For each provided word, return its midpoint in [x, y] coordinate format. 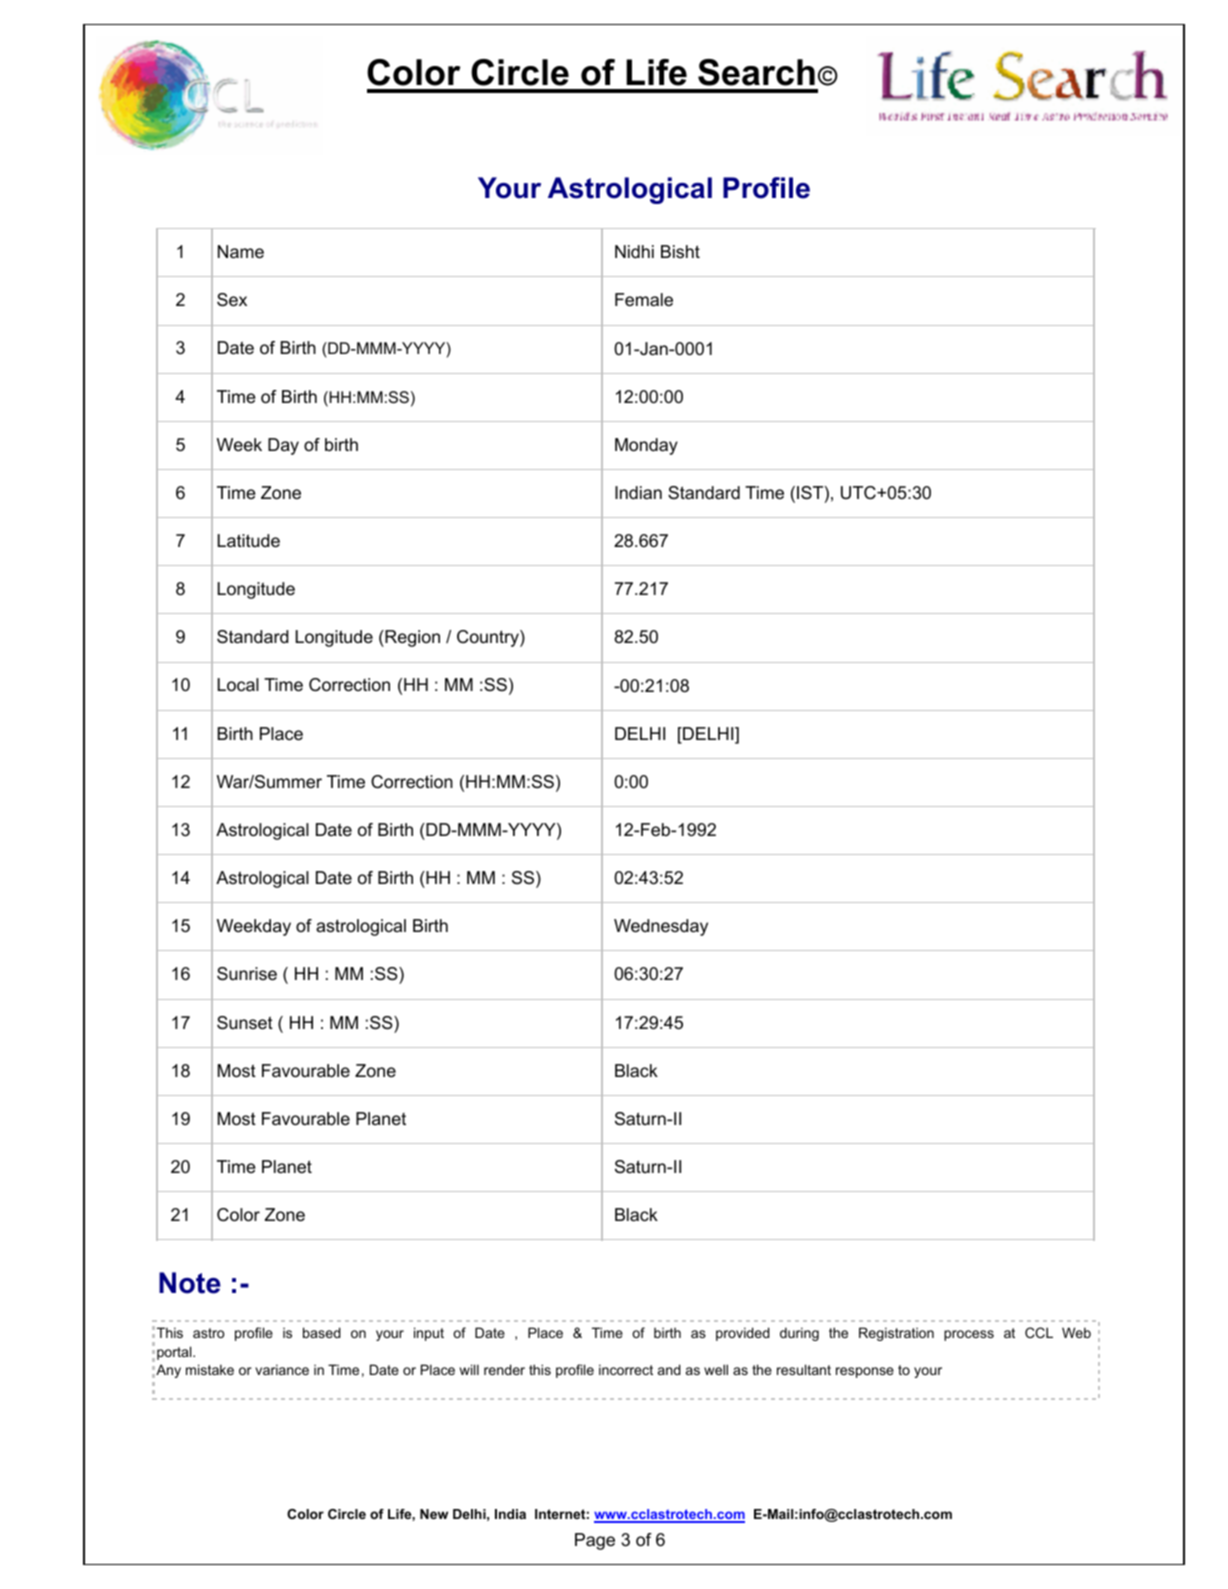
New [434, 1514]
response [865, 1372]
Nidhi [634, 251]
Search [756, 72]
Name [241, 252]
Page [595, 1541]
